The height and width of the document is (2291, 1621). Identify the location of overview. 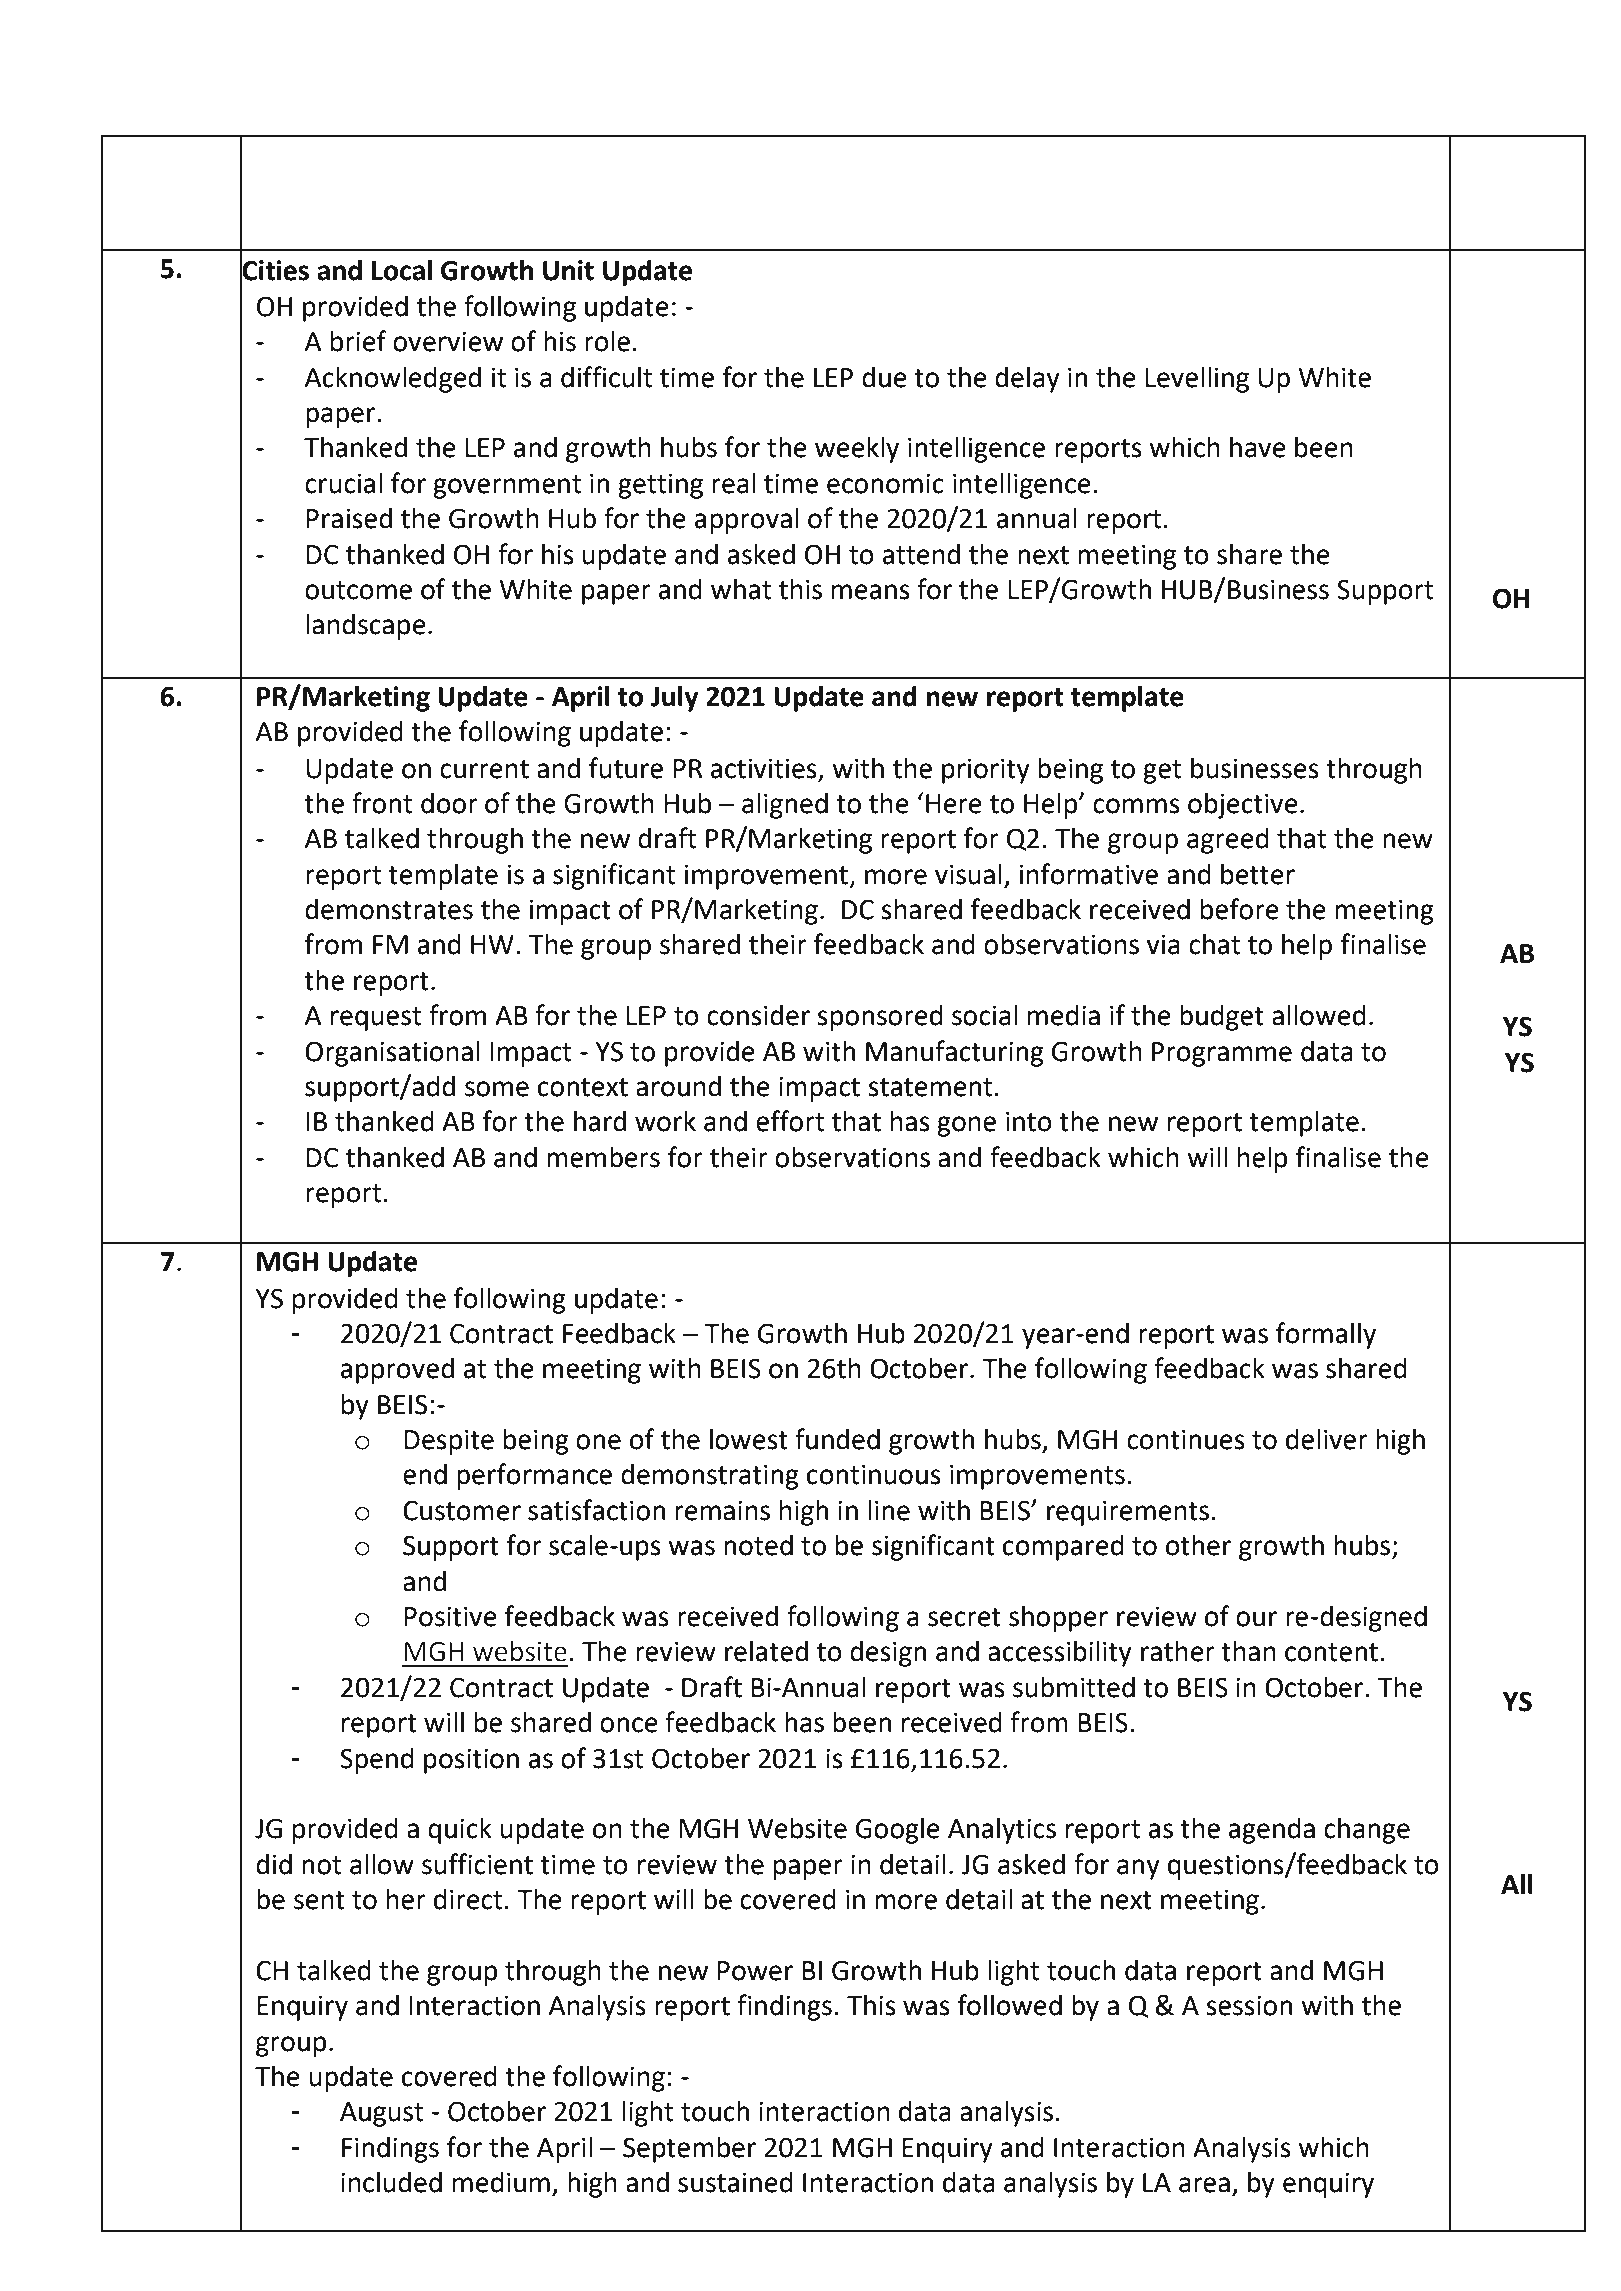
(448, 341).
